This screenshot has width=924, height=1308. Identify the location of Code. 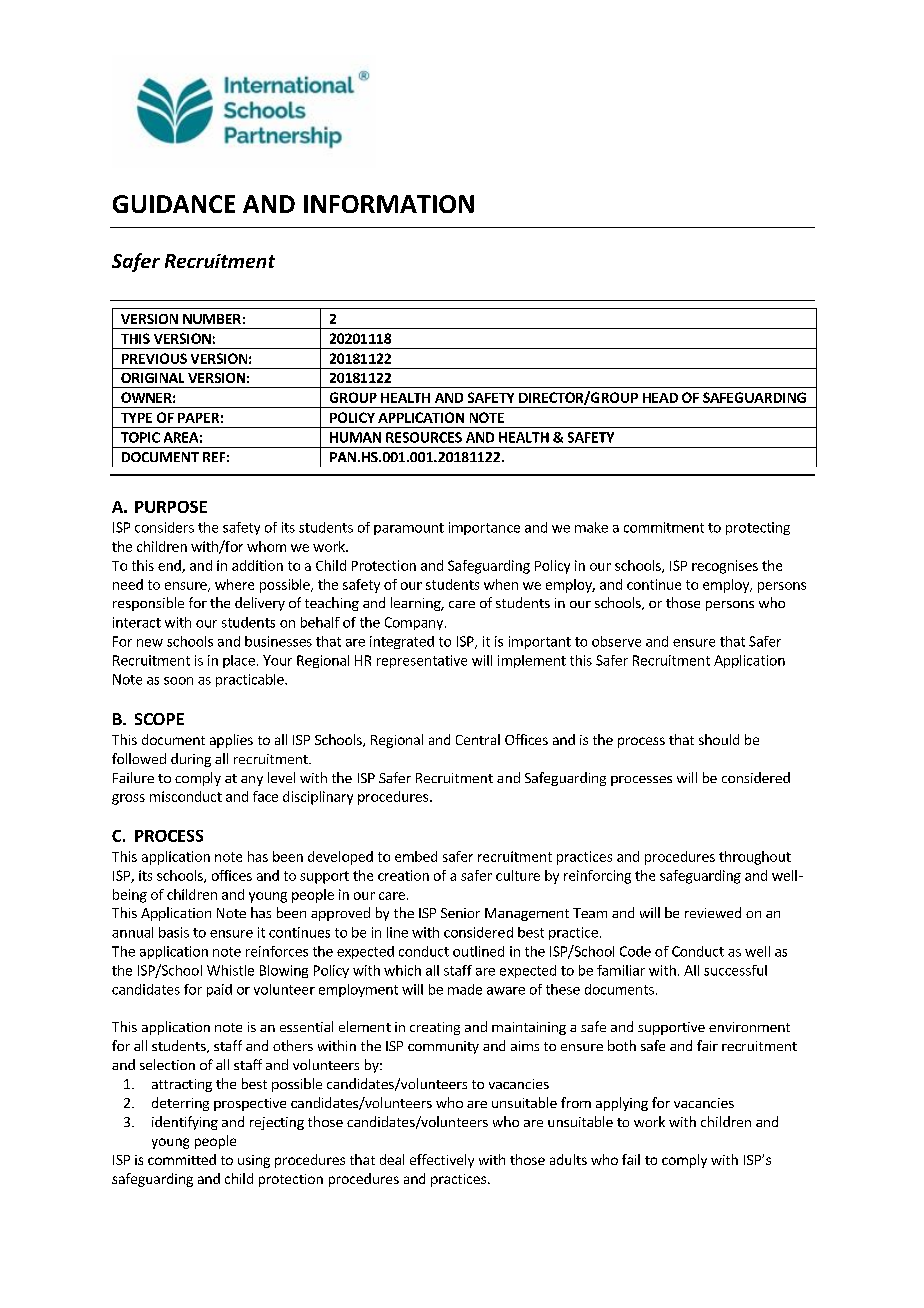
(635, 951).
